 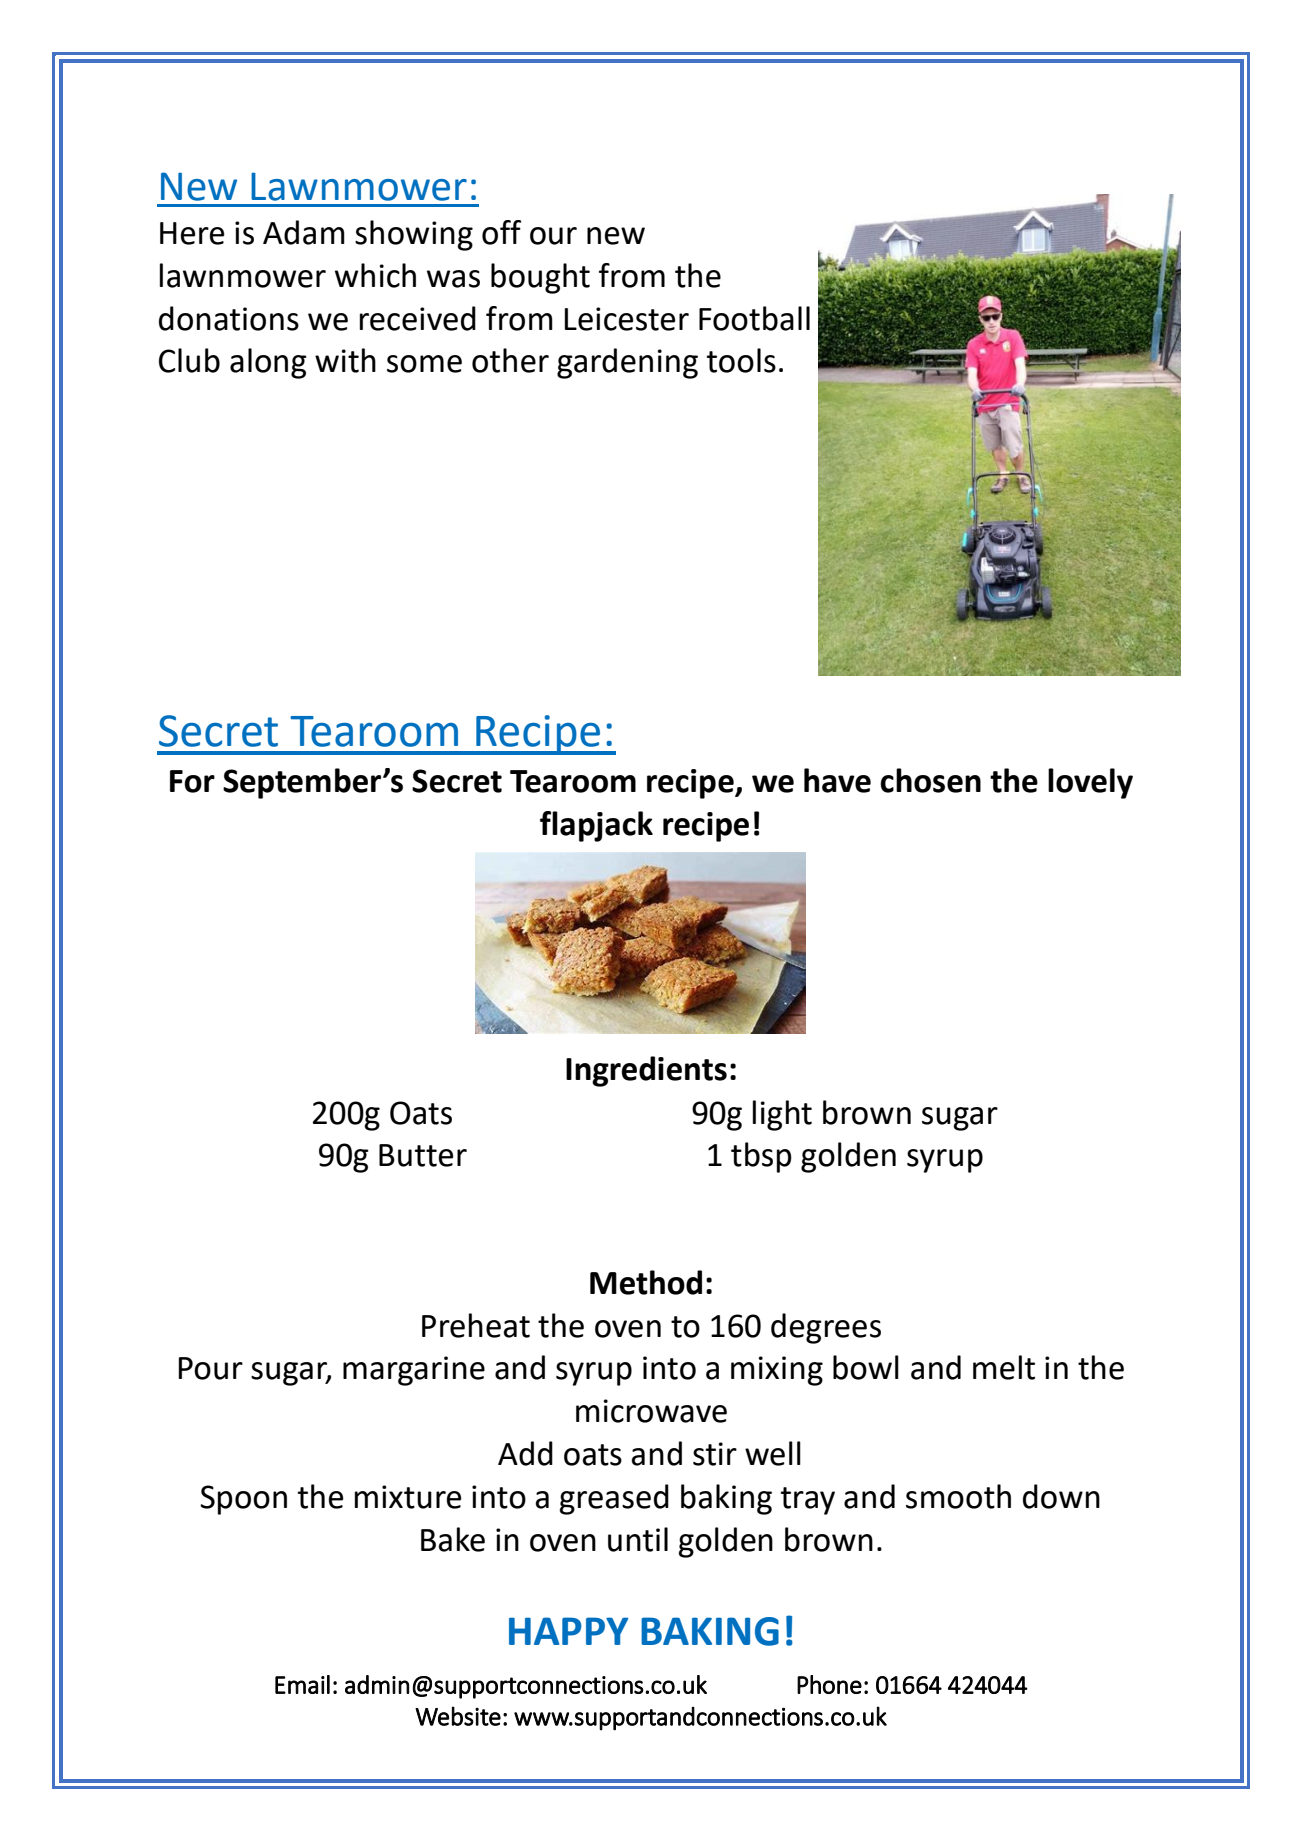 What do you see at coordinates (192, 781) in the screenshot?
I see `For` at bounding box center [192, 781].
